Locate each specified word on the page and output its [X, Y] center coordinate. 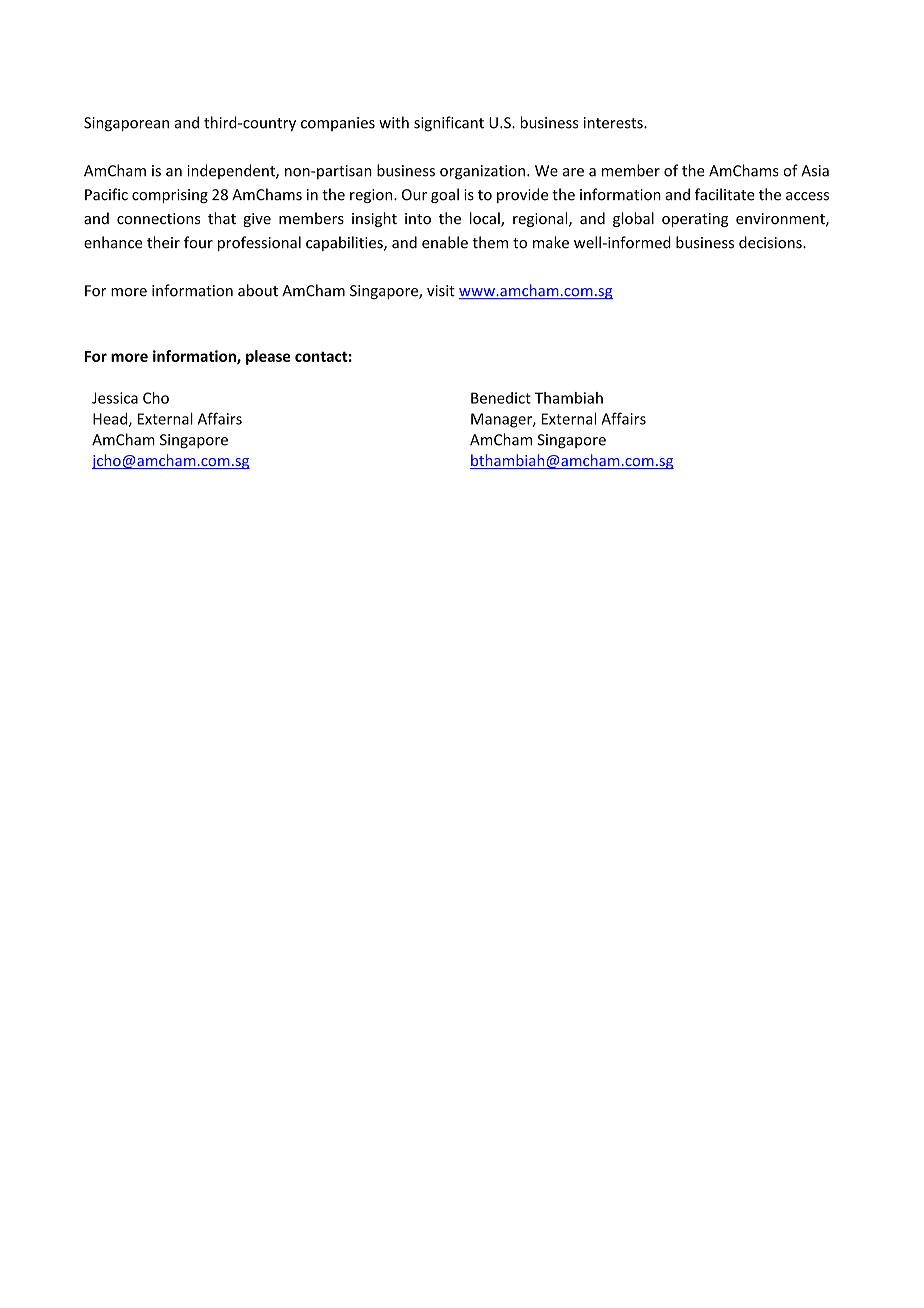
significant [449, 124]
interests [614, 123]
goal [445, 195]
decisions [771, 242]
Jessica [115, 398]
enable [445, 242]
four [198, 242]
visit [441, 291]
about [258, 290]
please [268, 357]
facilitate [725, 194]
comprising [170, 196]
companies [338, 124]
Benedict [501, 398]
